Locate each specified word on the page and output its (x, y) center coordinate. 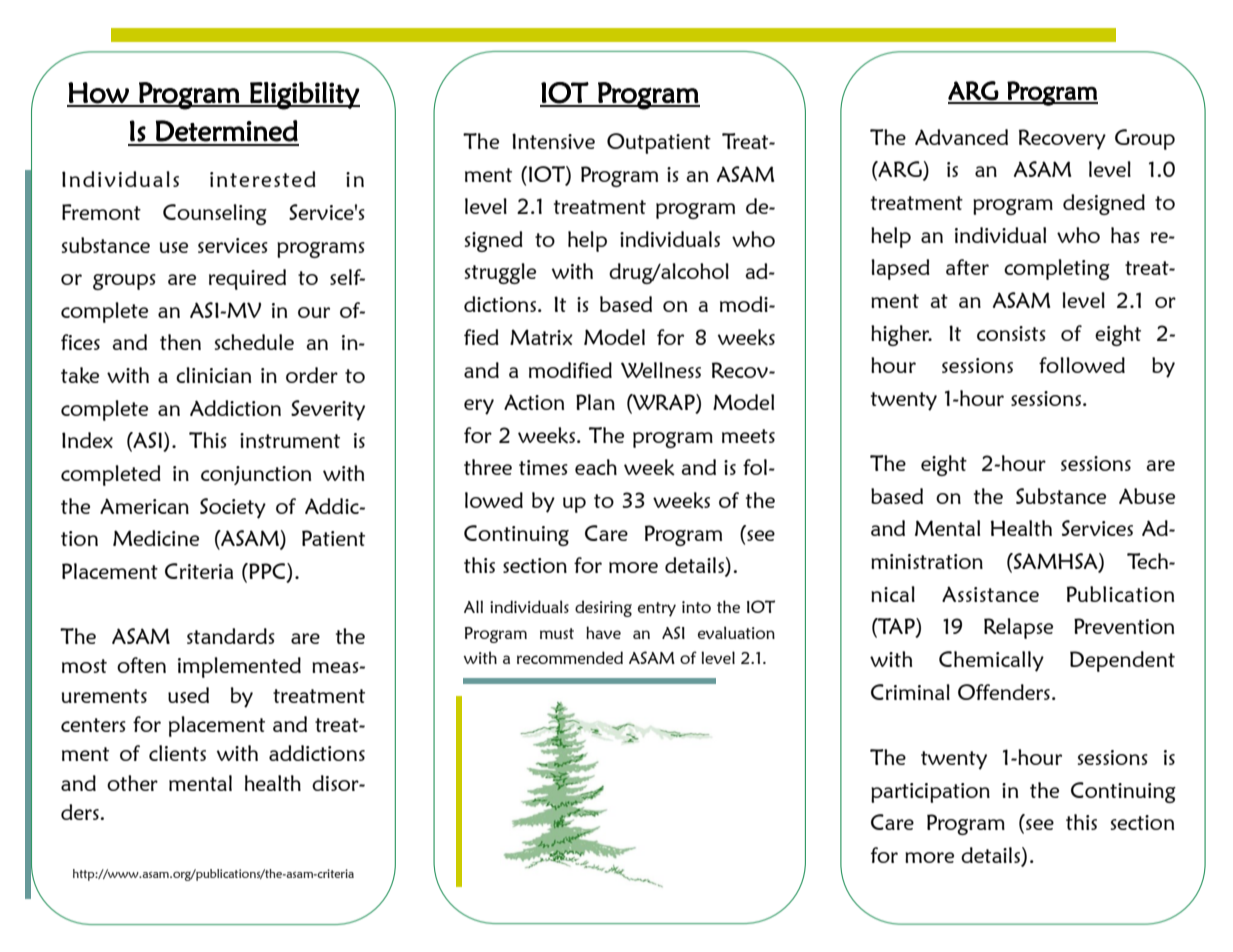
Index (87, 440)
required (247, 279)
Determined (227, 131)
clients (177, 753)
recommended (570, 657)
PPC (267, 572)
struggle (500, 273)
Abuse (1147, 496)
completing (1057, 269)
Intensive (553, 141)
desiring (603, 608)
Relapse (1018, 628)
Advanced (961, 137)
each (596, 467)
